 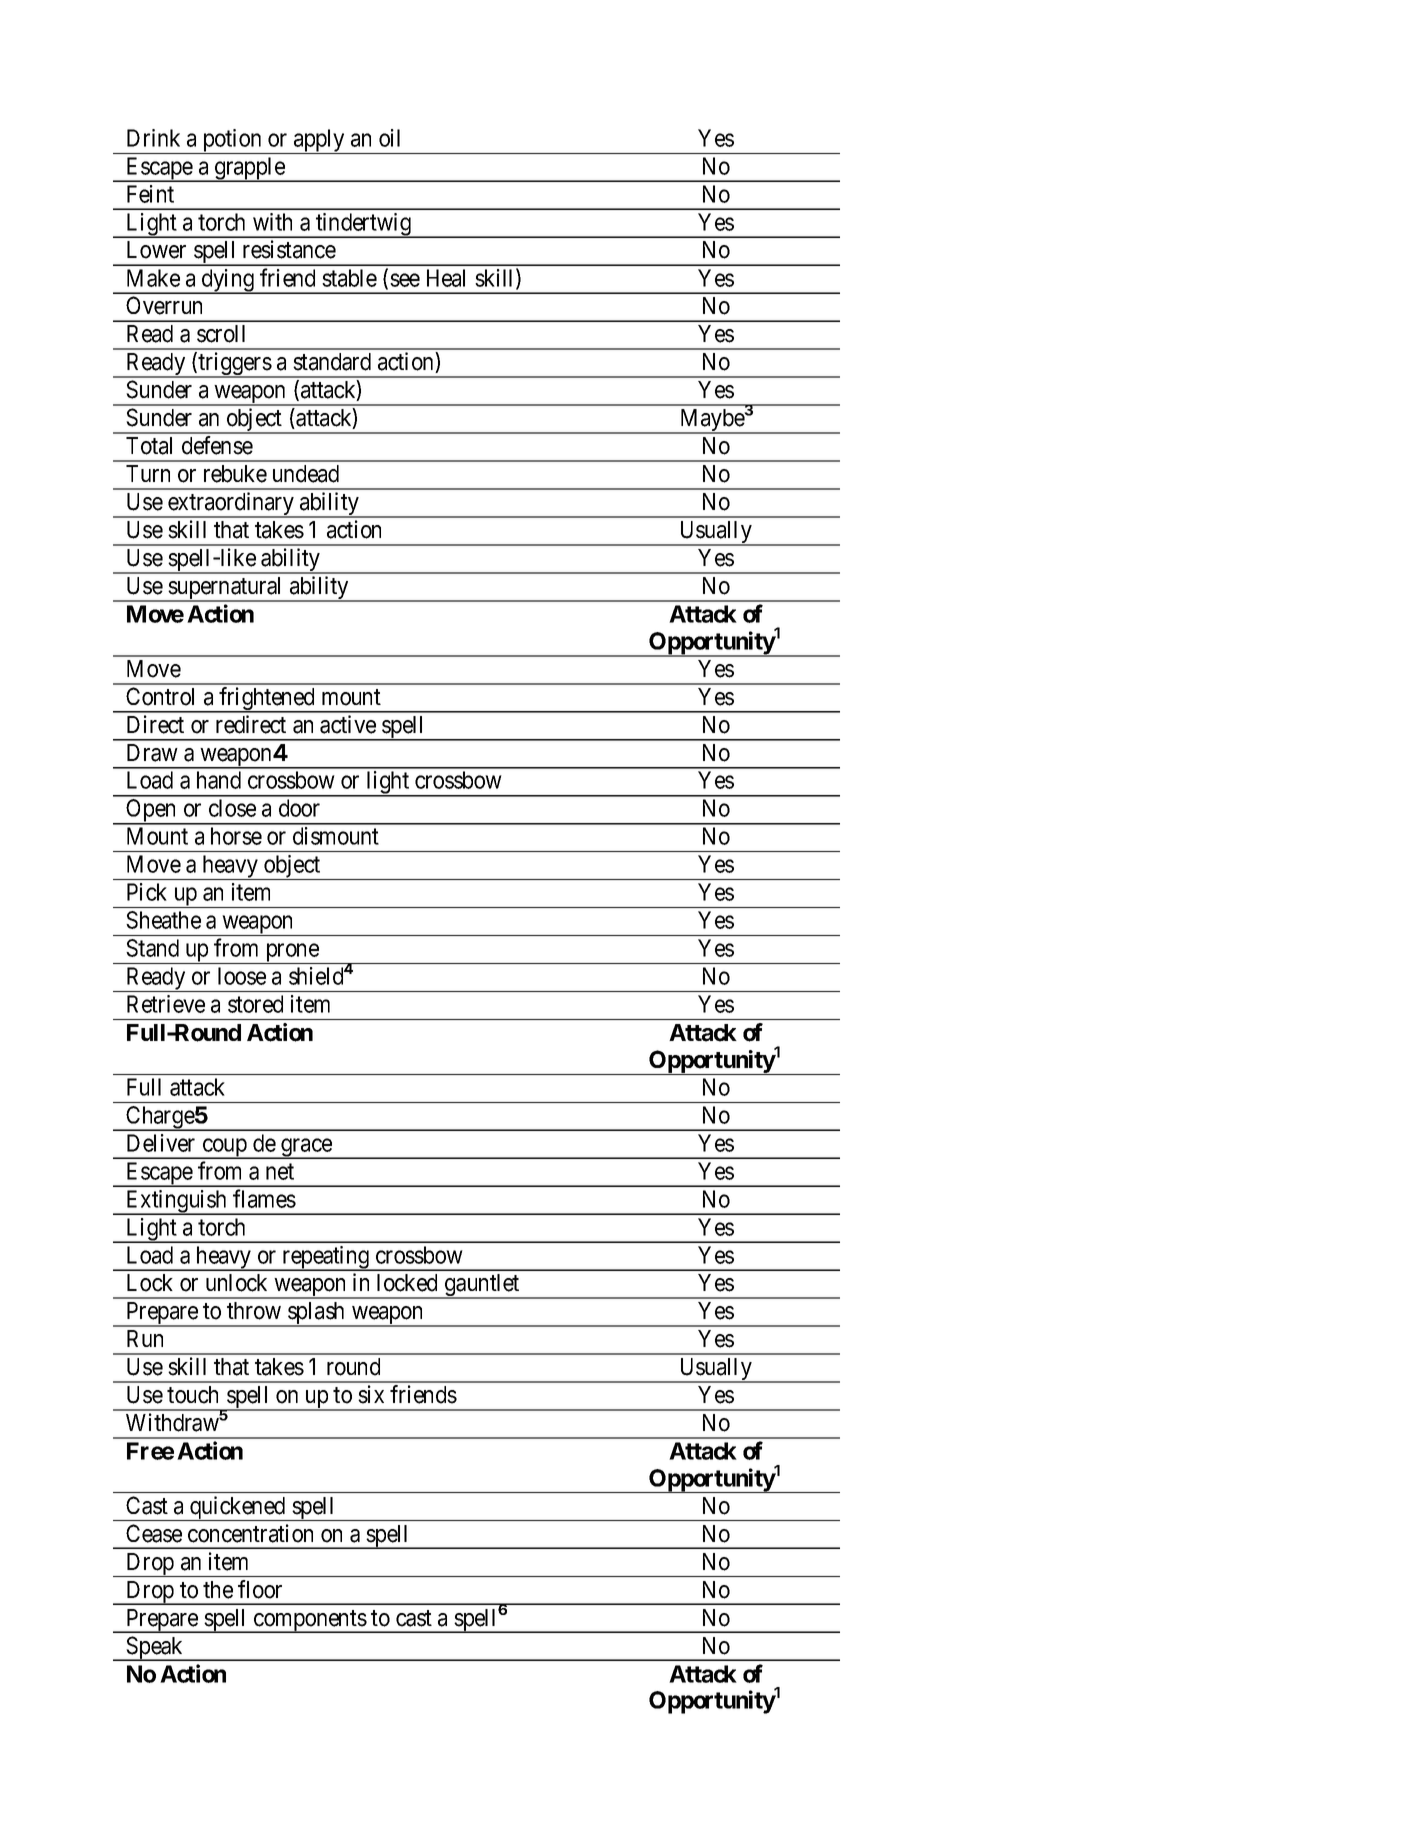 What do you see at coordinates (310, 1621) in the image?
I see `components` at bounding box center [310, 1621].
